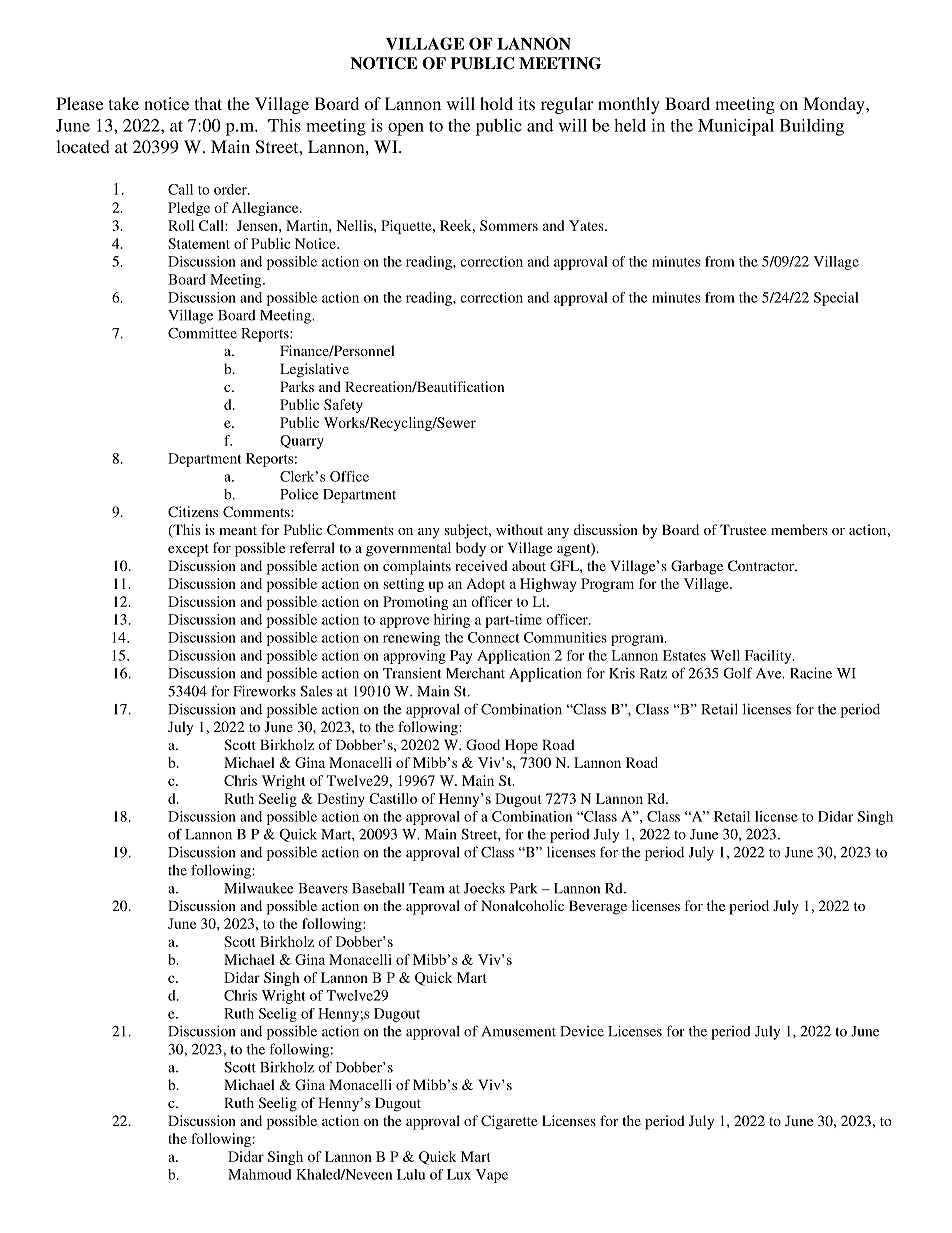 Image resolution: width=952 pixels, height=1233 pixels. Describe the element at coordinates (598, 907) in the screenshot. I see `Beverage` at that location.
